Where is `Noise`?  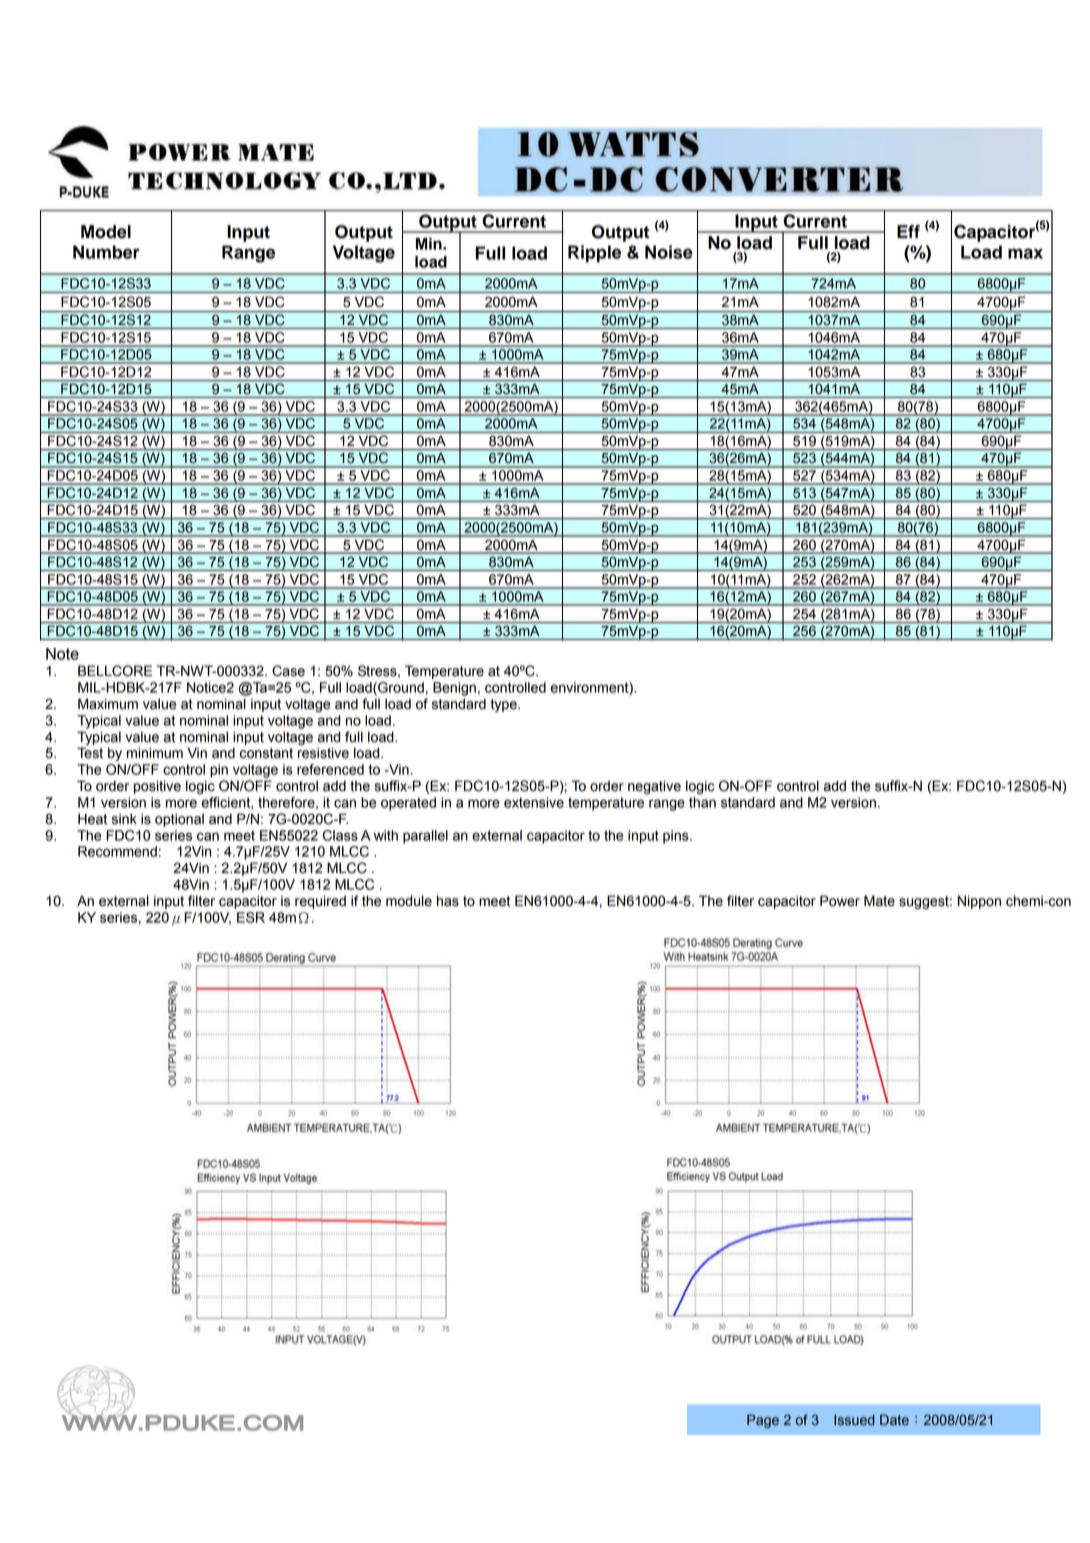 Noise is located at coordinates (669, 252).
